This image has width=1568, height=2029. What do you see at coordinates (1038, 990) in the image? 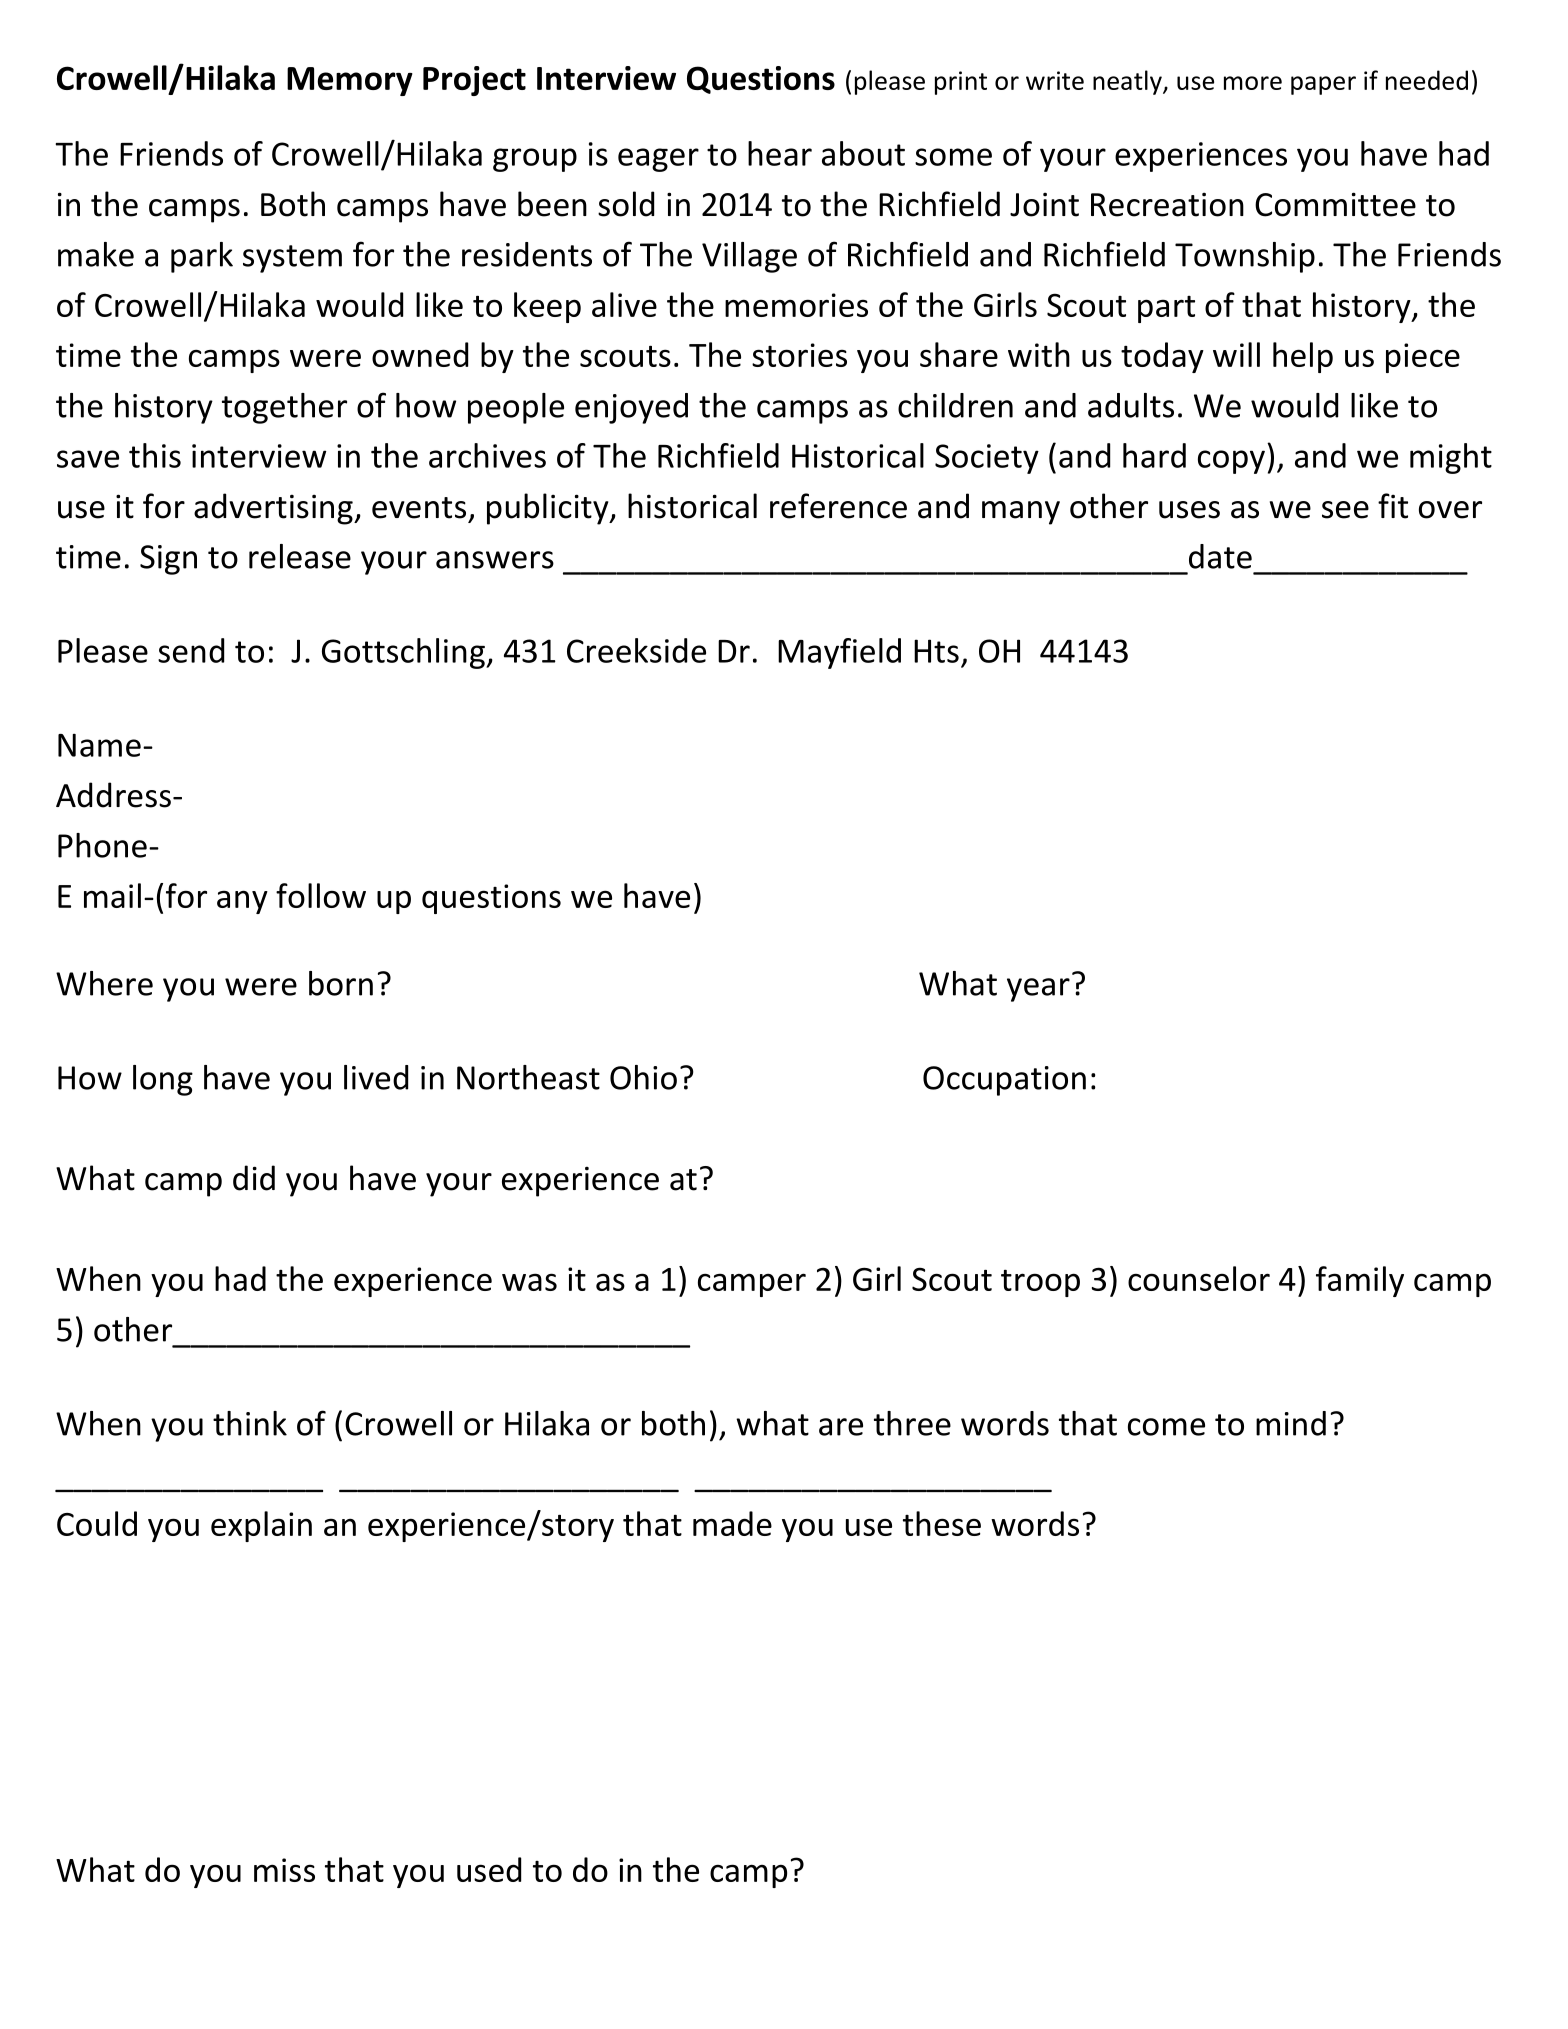
I see `year` at bounding box center [1038, 990].
